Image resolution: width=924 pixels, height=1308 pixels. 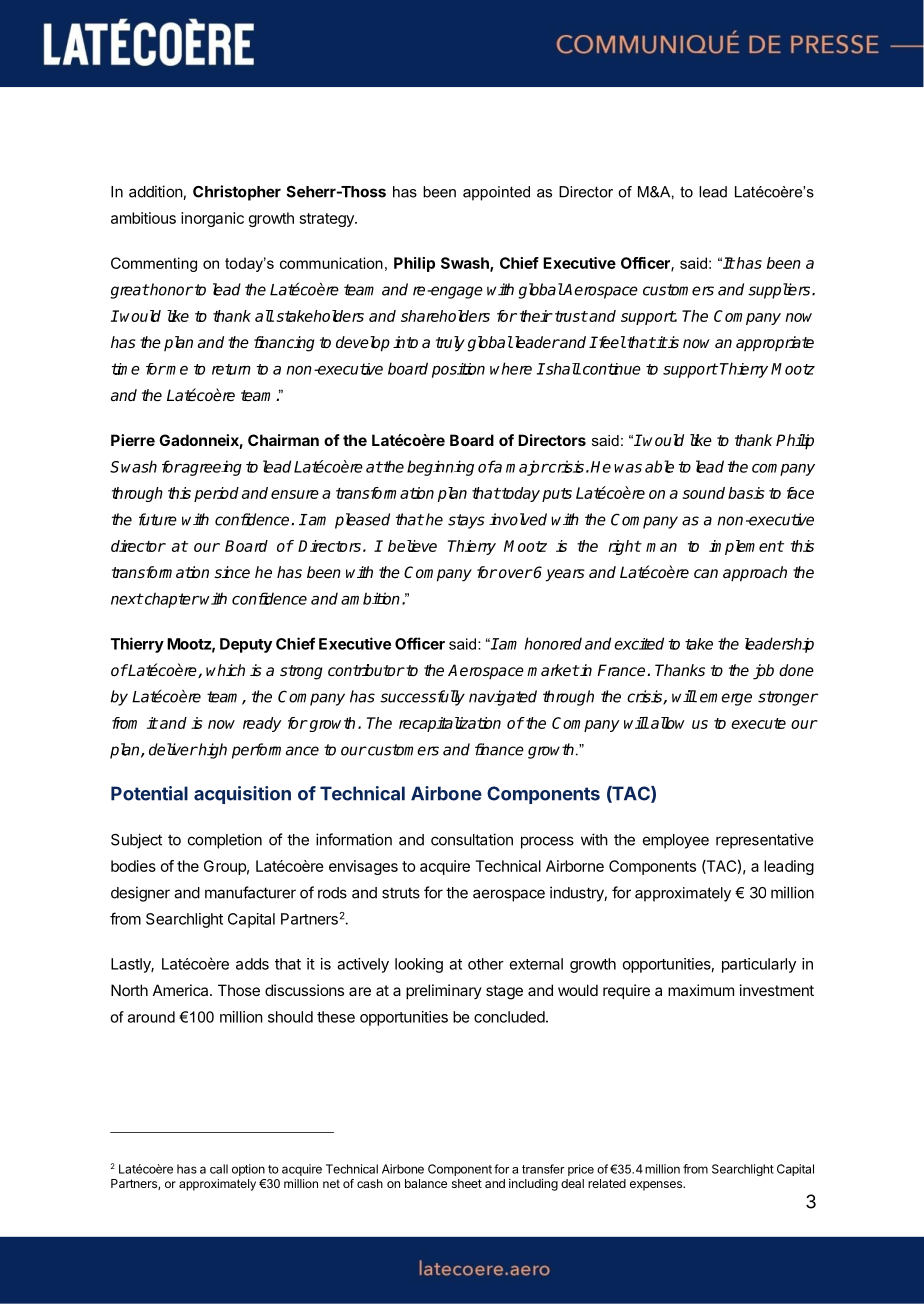 What do you see at coordinates (503, 698) in the page?
I see `navigated` at bounding box center [503, 698].
